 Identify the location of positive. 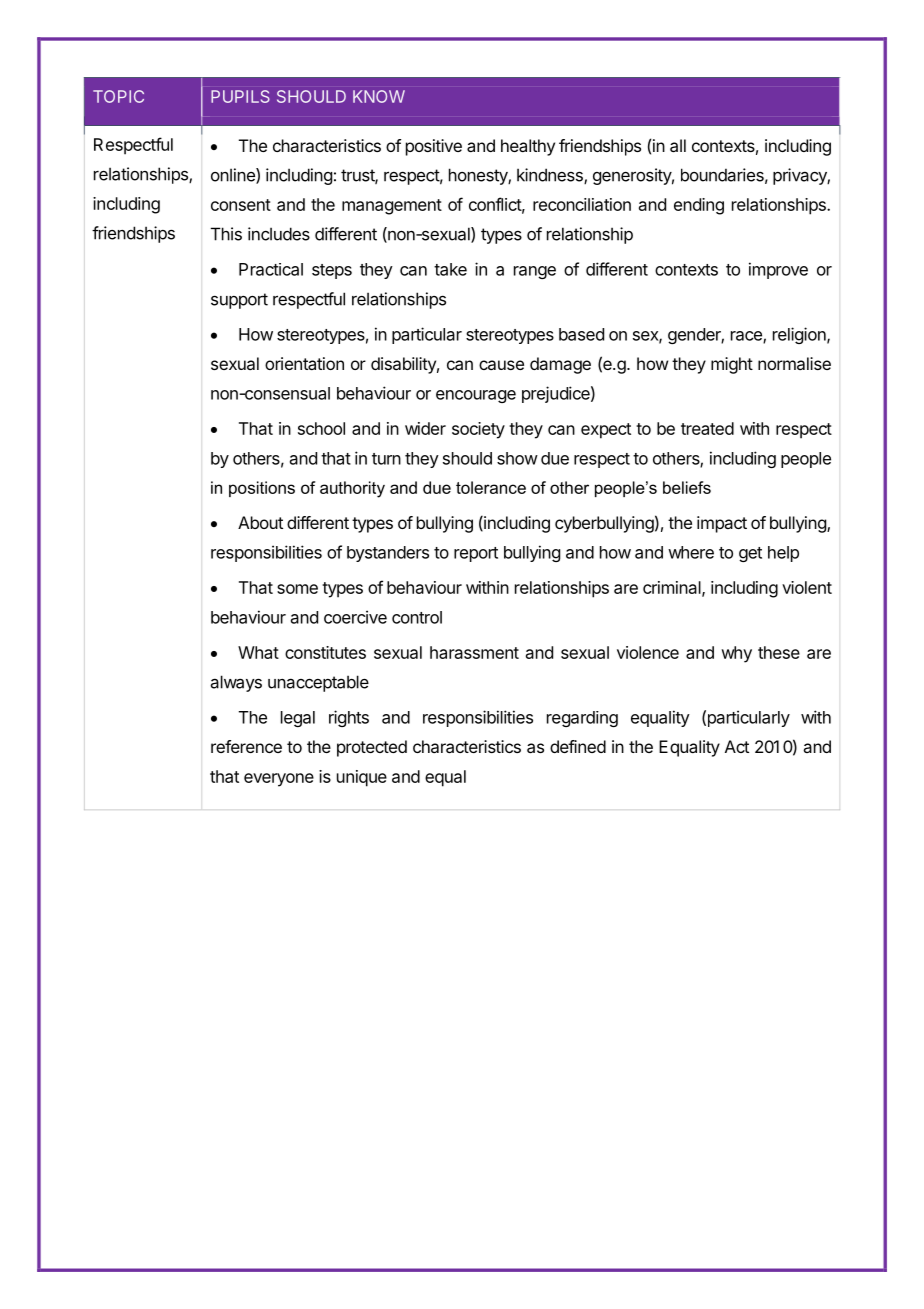
(434, 147).
